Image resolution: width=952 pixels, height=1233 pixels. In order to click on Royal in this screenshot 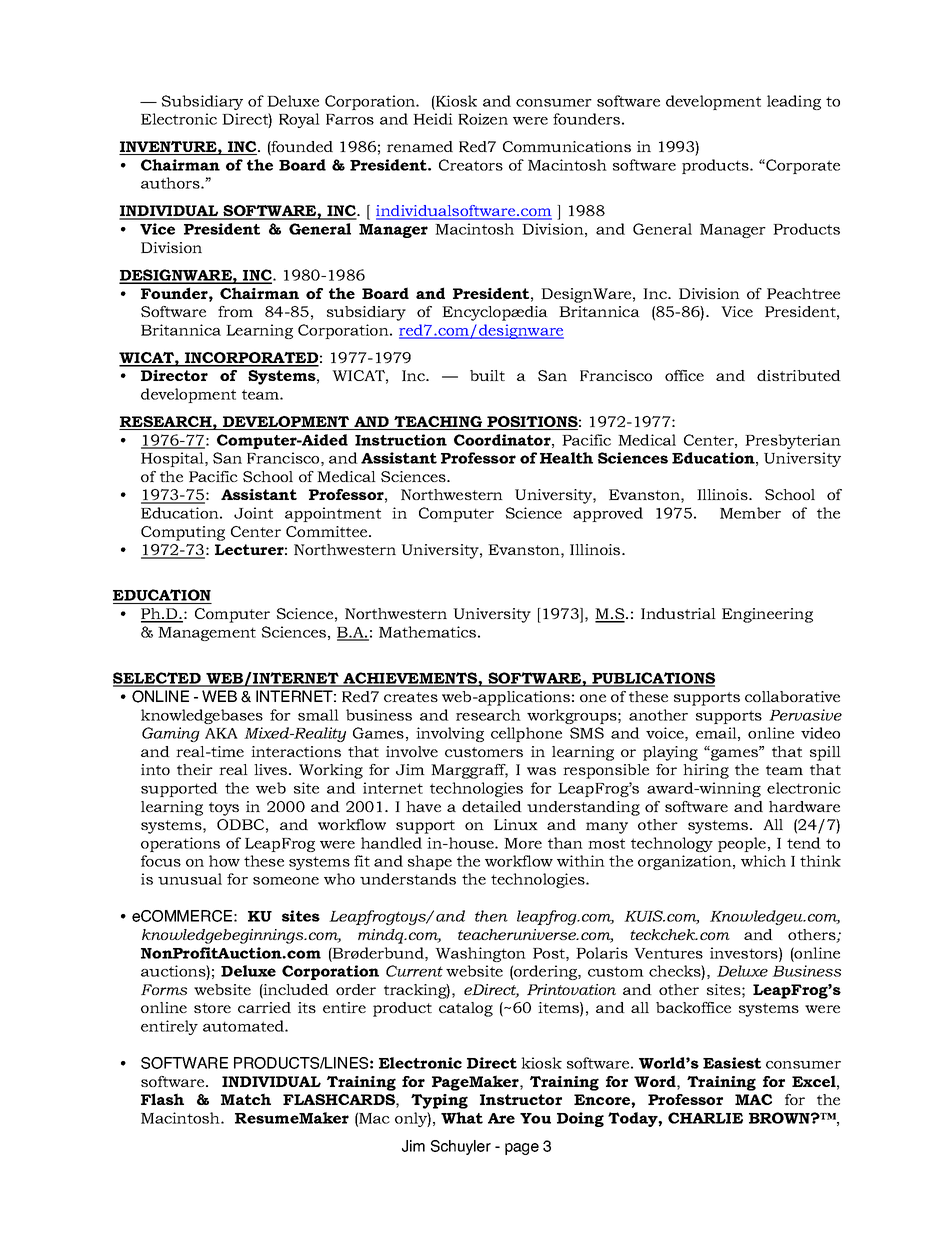, I will do `click(299, 120)`.
